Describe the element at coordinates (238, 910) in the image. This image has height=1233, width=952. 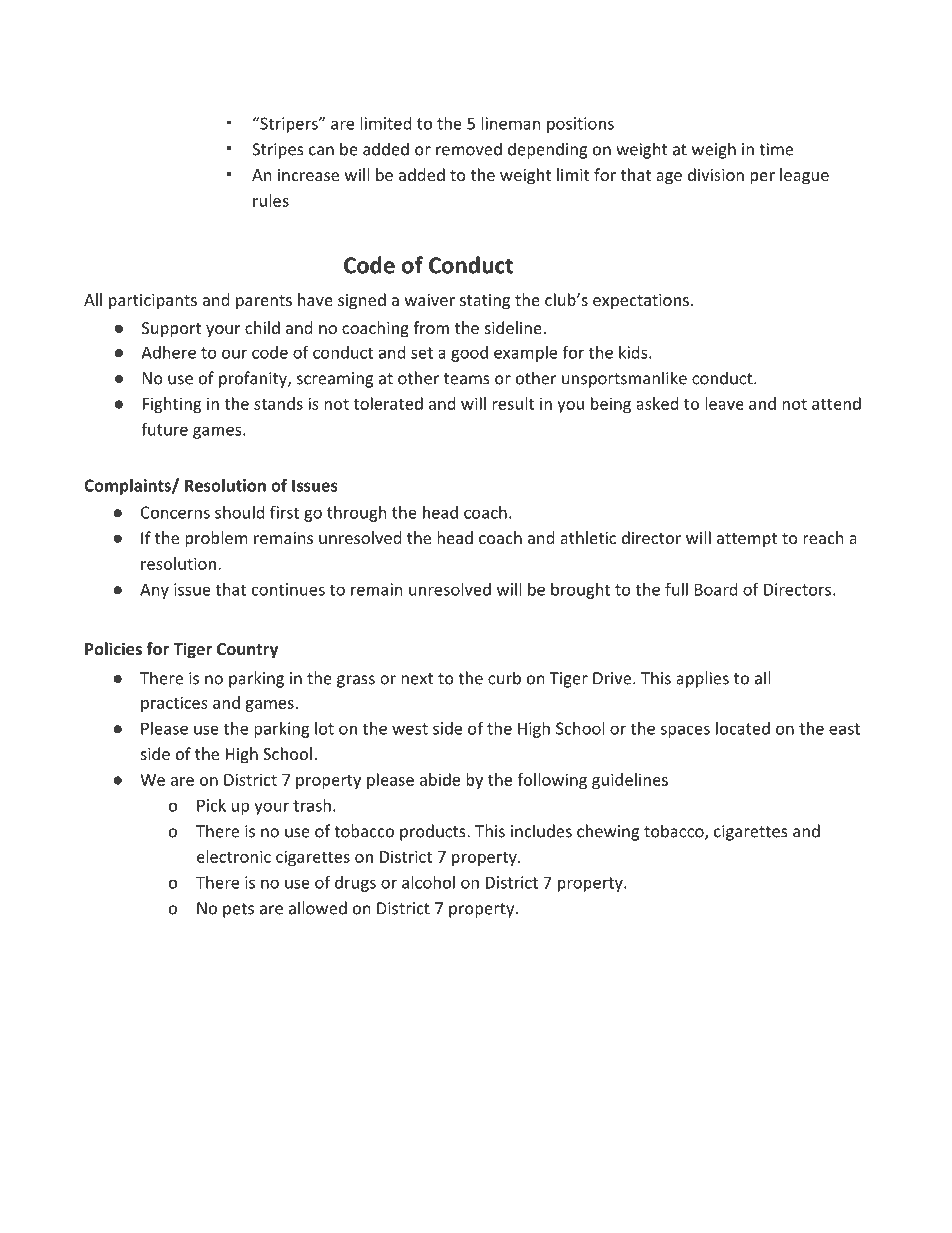
I see `pets` at that location.
